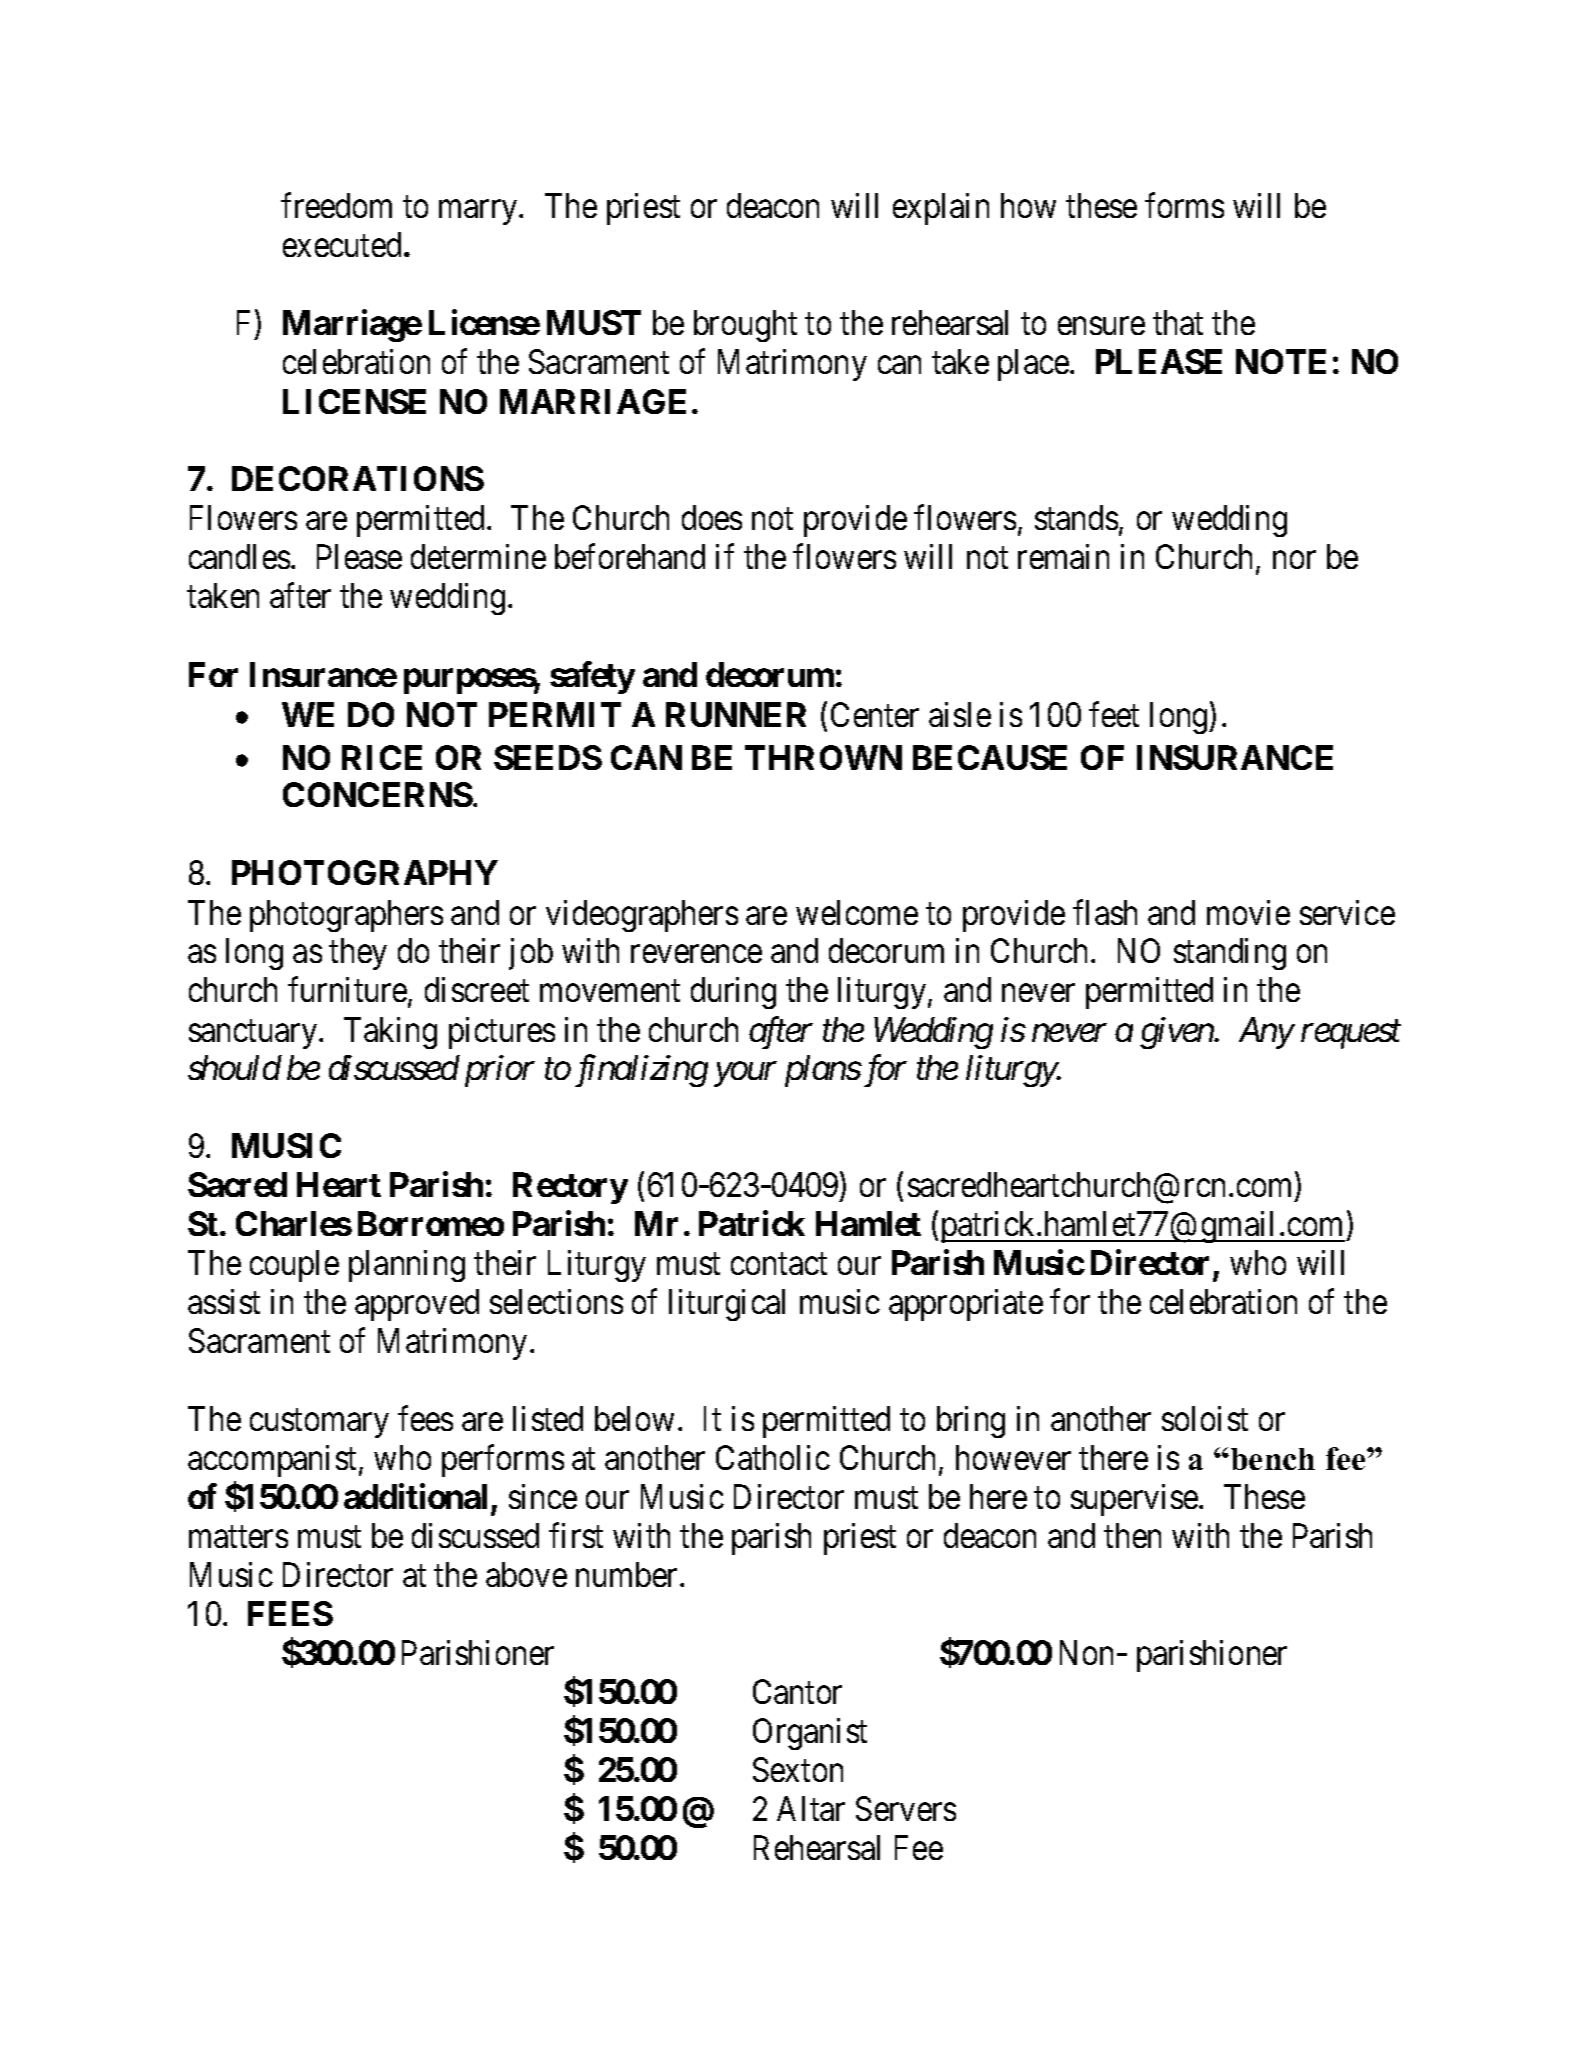 The image size is (1596, 2065). I want to click on customary, so click(319, 1424).
